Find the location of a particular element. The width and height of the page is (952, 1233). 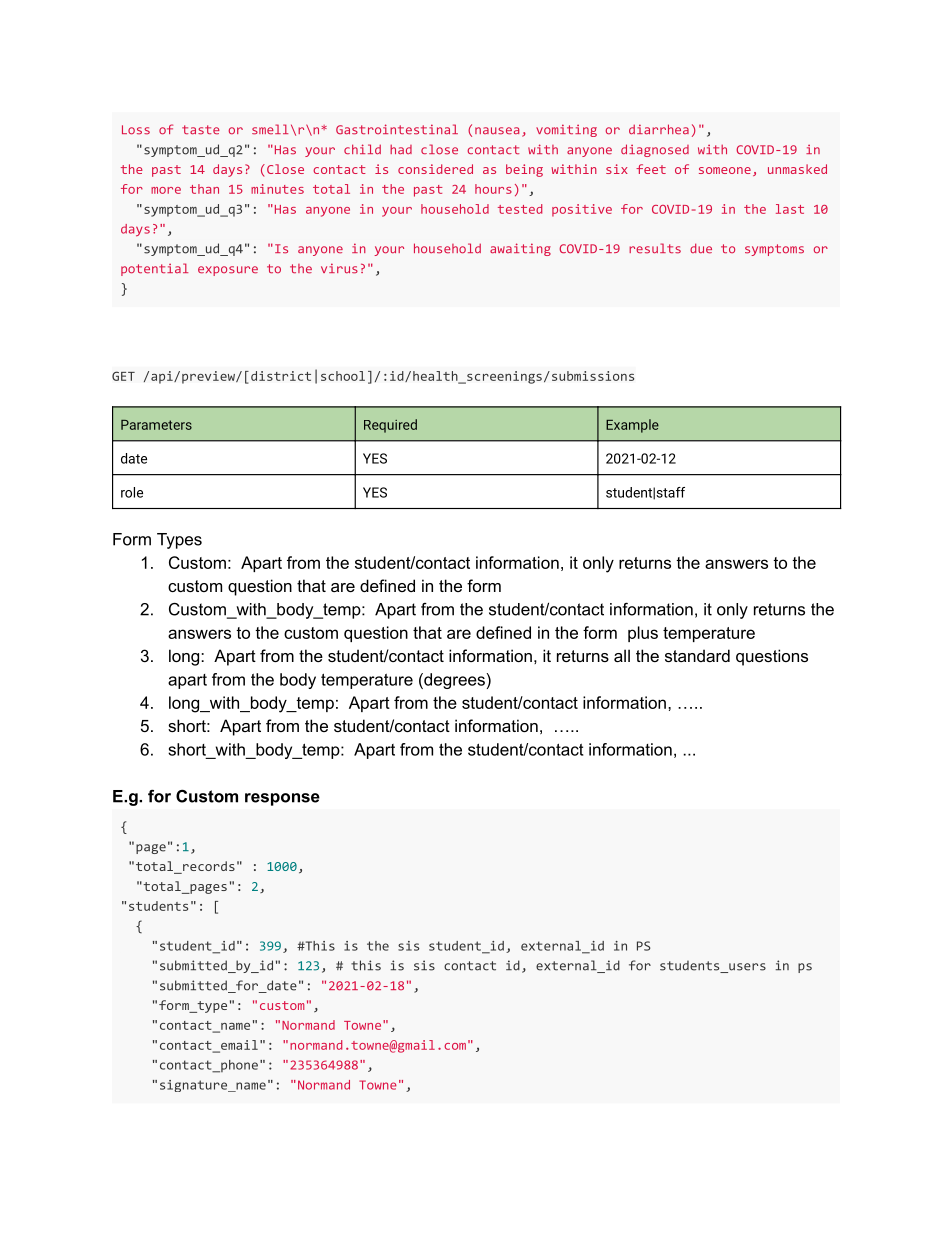

considered is located at coordinates (435, 169).
